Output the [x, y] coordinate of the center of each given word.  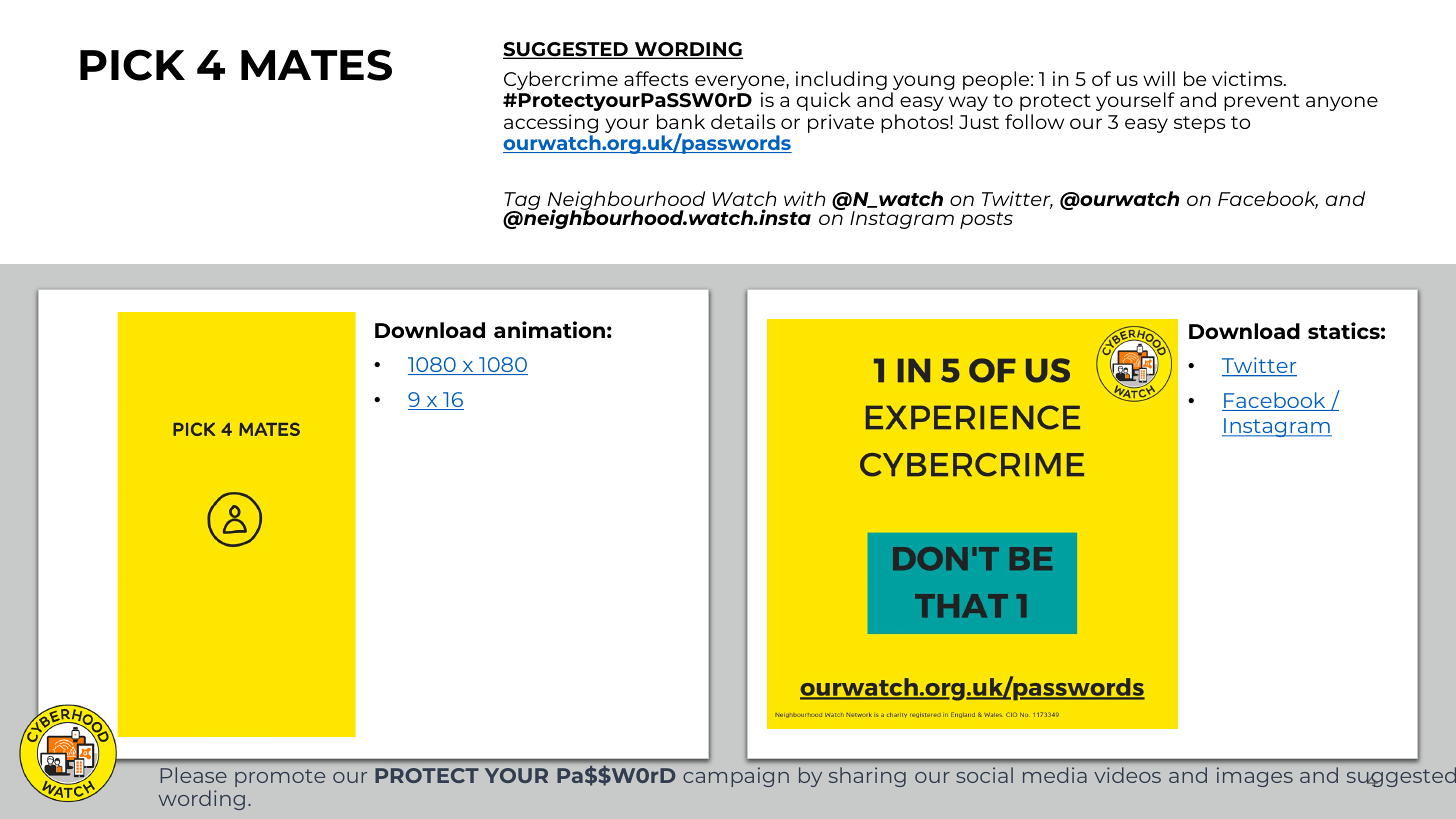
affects [656, 78]
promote [280, 778]
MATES [316, 65]
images [1255, 777]
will [1159, 78]
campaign [736, 777]
